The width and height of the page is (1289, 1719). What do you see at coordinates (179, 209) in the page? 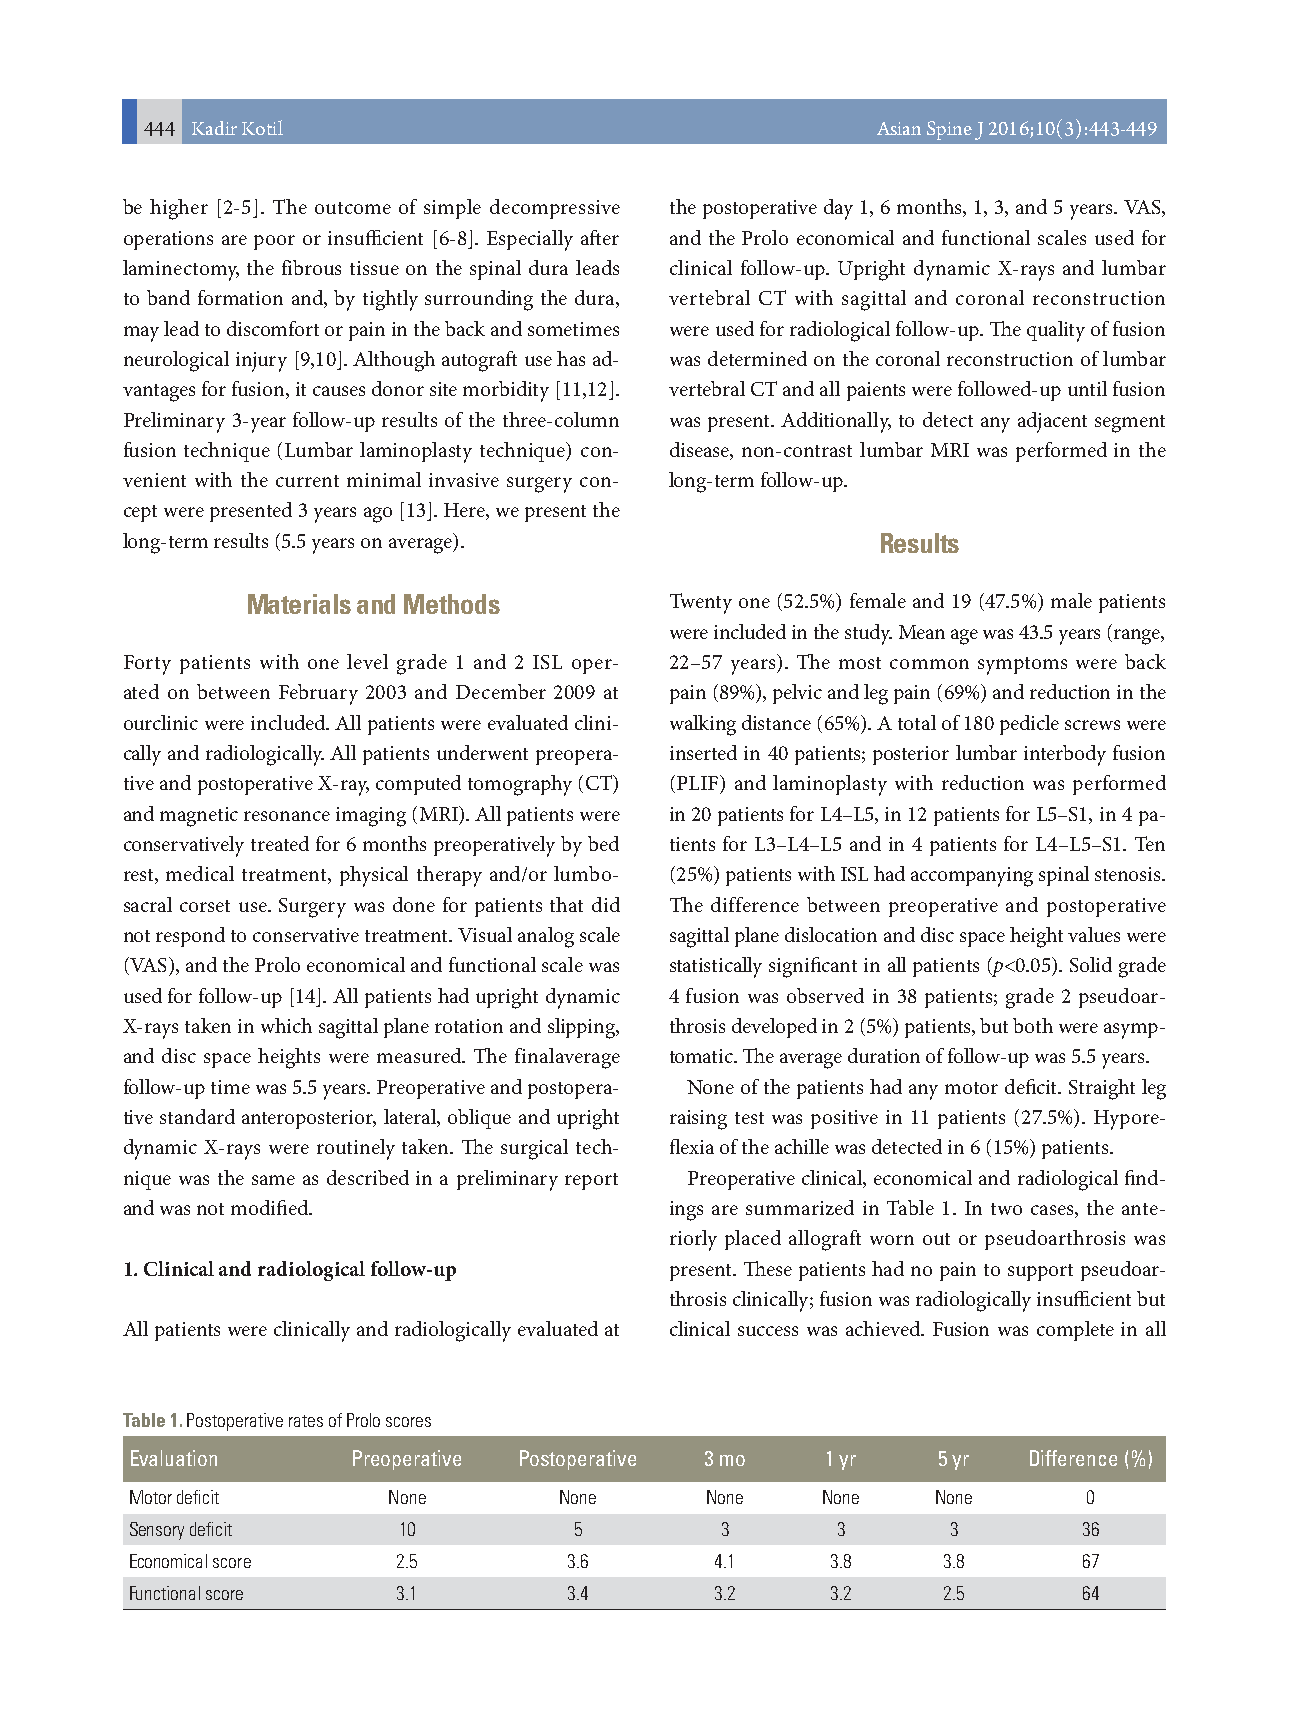
I see `higher` at bounding box center [179, 209].
